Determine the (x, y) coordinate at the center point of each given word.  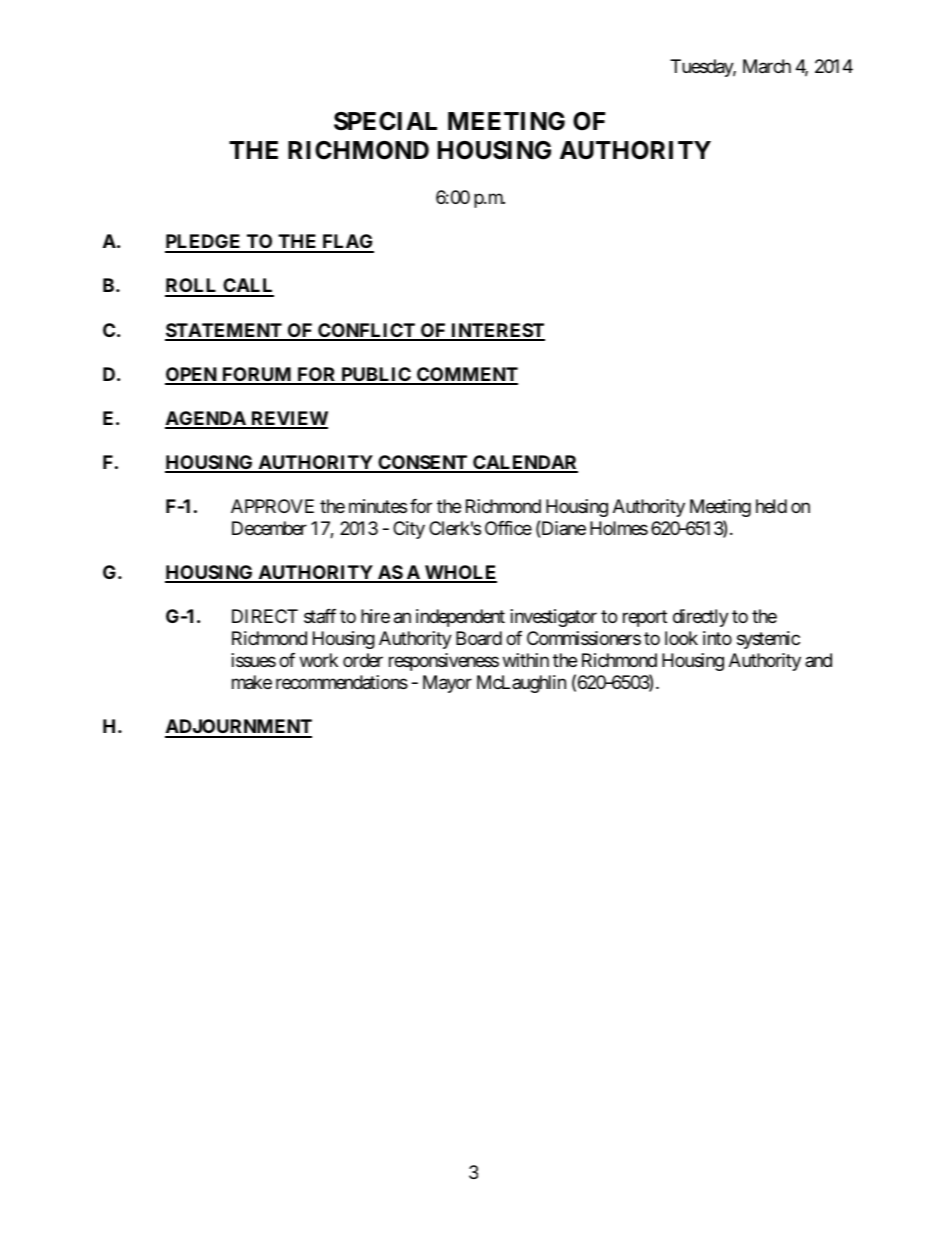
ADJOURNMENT (238, 728)
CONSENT (423, 463)
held (771, 506)
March (767, 66)
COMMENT (466, 375)
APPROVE (272, 506)
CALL (247, 287)
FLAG (347, 243)
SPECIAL (385, 121)
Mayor (447, 684)
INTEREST (497, 331)
